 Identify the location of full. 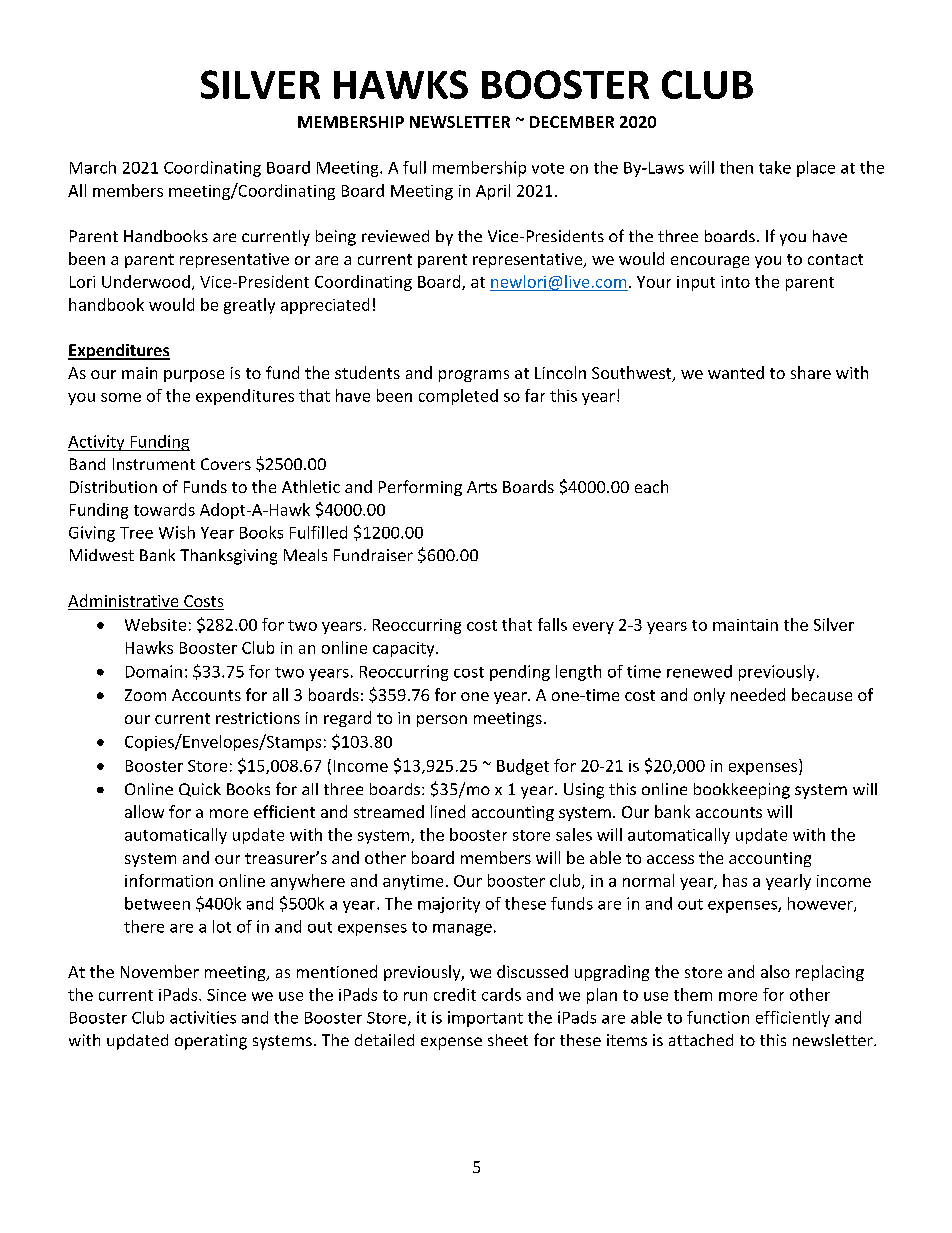
(414, 167).
